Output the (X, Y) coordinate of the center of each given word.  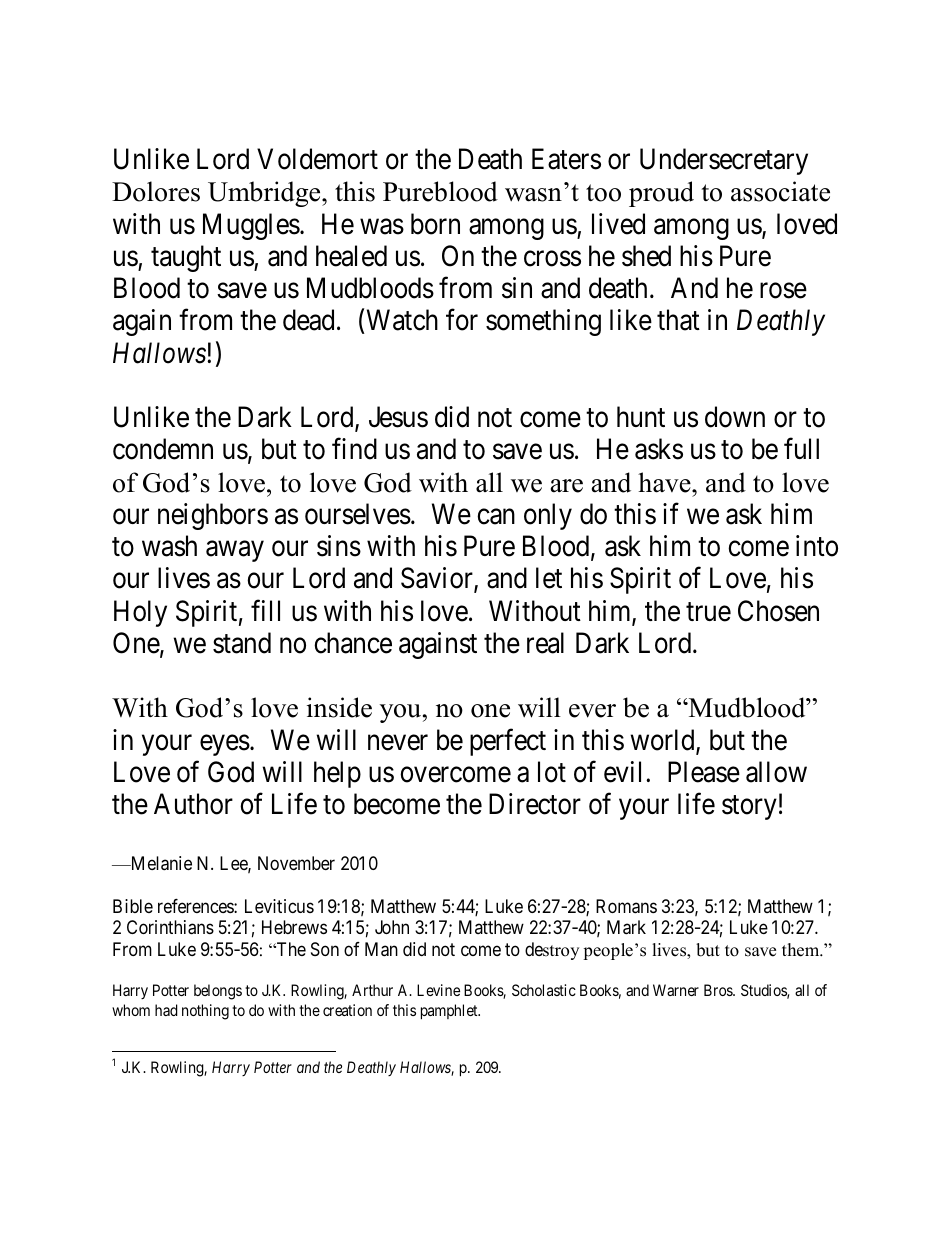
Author (193, 804)
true (708, 612)
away (235, 551)
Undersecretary (724, 161)
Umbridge (265, 194)
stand (242, 643)
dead (308, 320)
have (665, 482)
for (462, 320)
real (545, 643)
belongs (218, 992)
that (678, 320)
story (749, 808)
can (496, 517)
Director (535, 804)
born (435, 224)
